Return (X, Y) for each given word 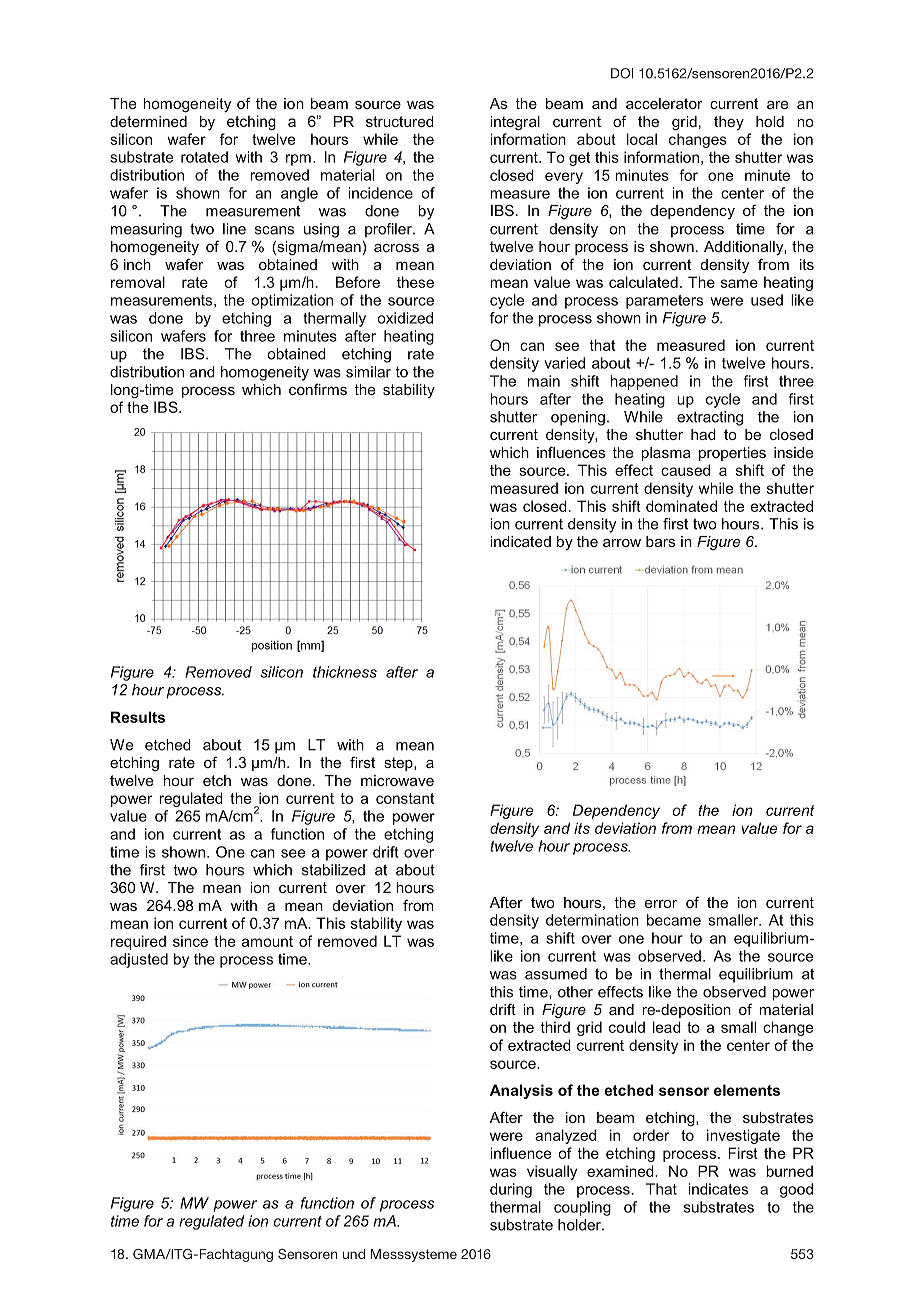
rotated (204, 157)
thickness (345, 672)
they (729, 123)
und (354, 1254)
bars (660, 541)
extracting (710, 418)
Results (138, 717)
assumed (556, 974)
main (543, 381)
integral (515, 123)
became (674, 920)
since (190, 941)
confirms (318, 389)
